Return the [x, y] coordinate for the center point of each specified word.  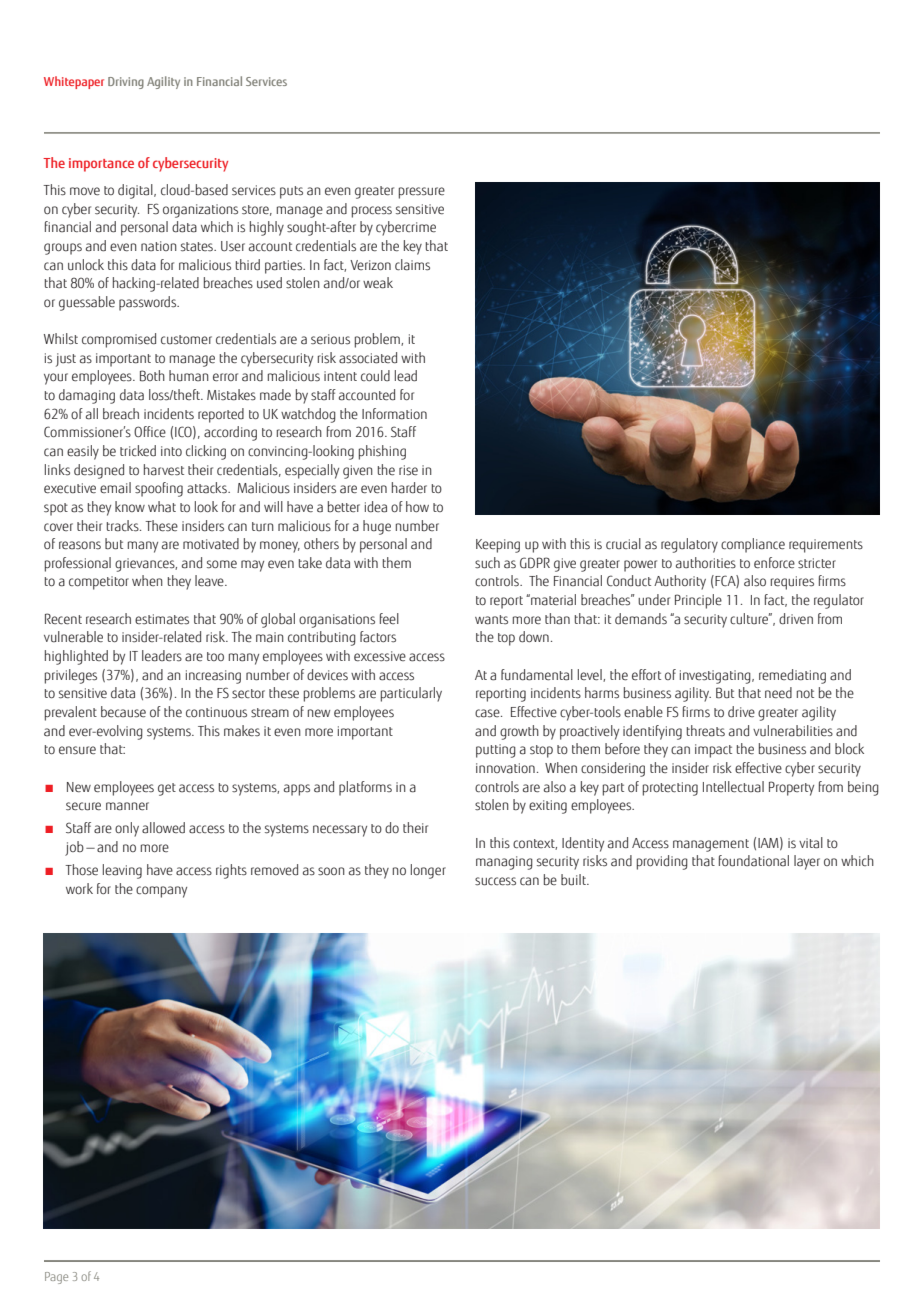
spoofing [159, 489]
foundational [754, 861]
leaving [122, 871]
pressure [422, 193]
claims [412, 265]
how [417, 506]
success [495, 881]
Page [56, 1278]
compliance [753, 545]
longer [428, 871]
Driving [126, 83]
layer [807, 862]
